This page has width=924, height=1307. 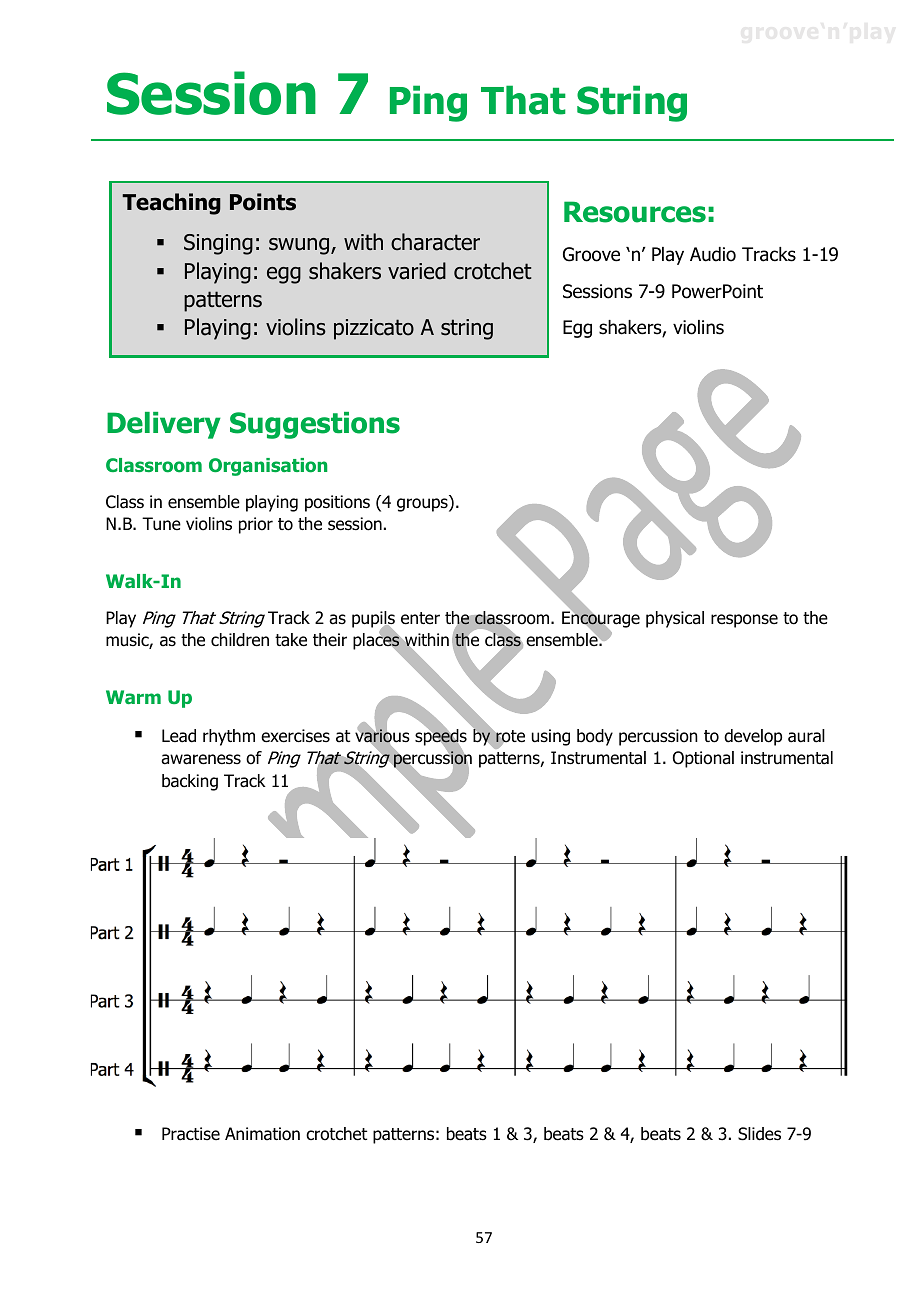 I want to click on children, so click(x=240, y=640).
